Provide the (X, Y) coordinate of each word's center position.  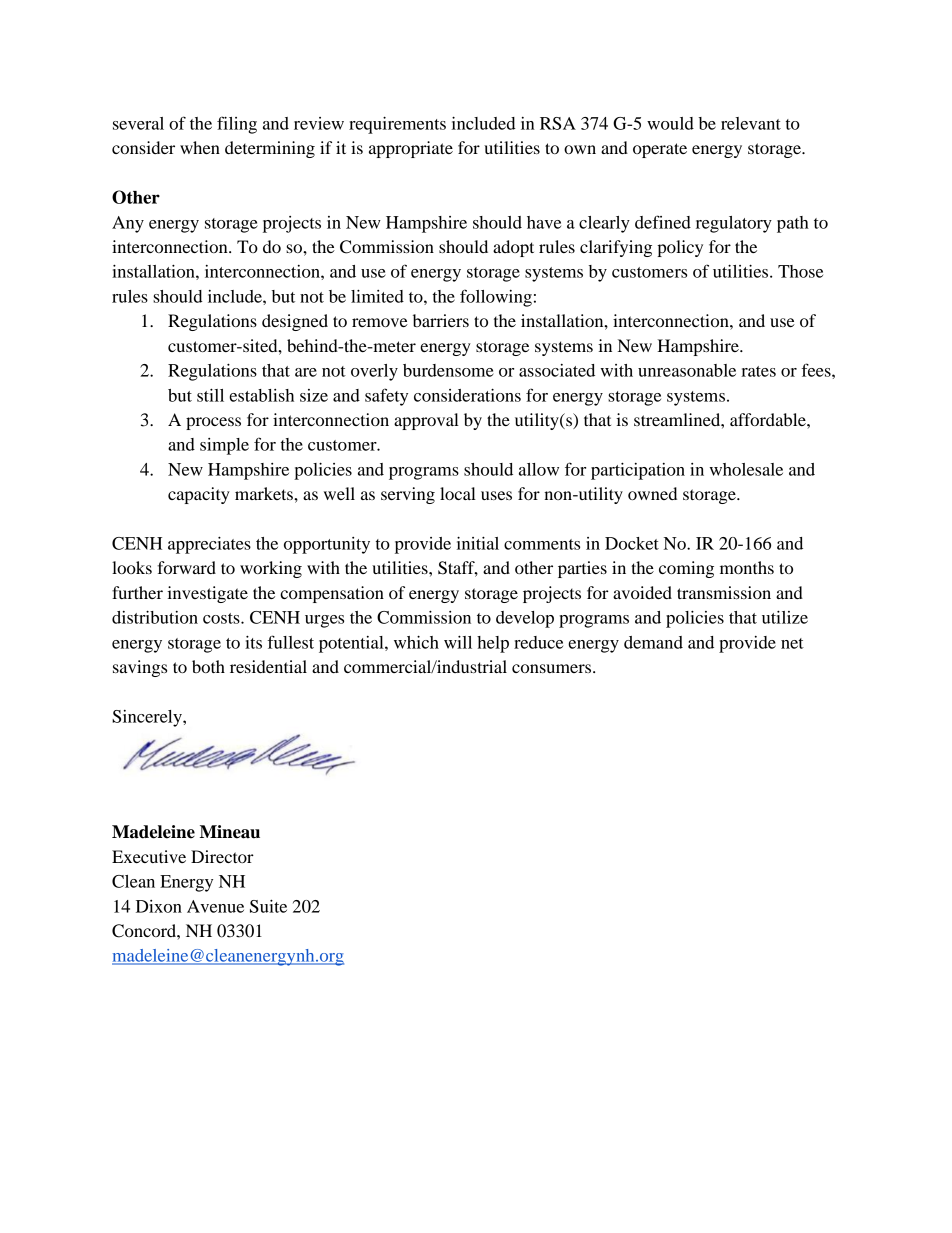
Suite (268, 906)
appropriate (411, 149)
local (458, 493)
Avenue (215, 906)
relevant (751, 123)
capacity (199, 495)
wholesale (746, 469)
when (200, 147)
